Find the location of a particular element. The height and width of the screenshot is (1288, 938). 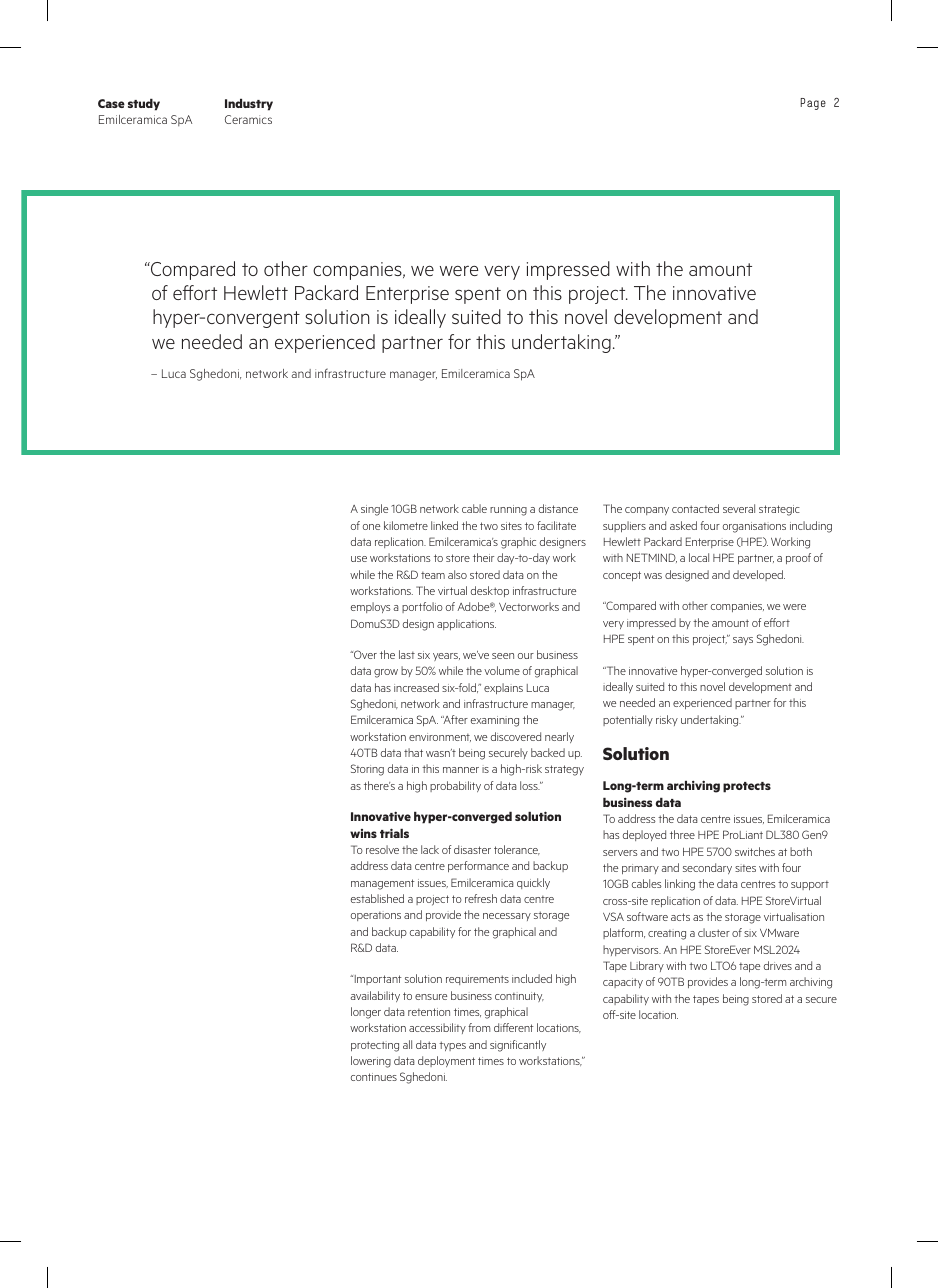

use is located at coordinates (359, 559).
